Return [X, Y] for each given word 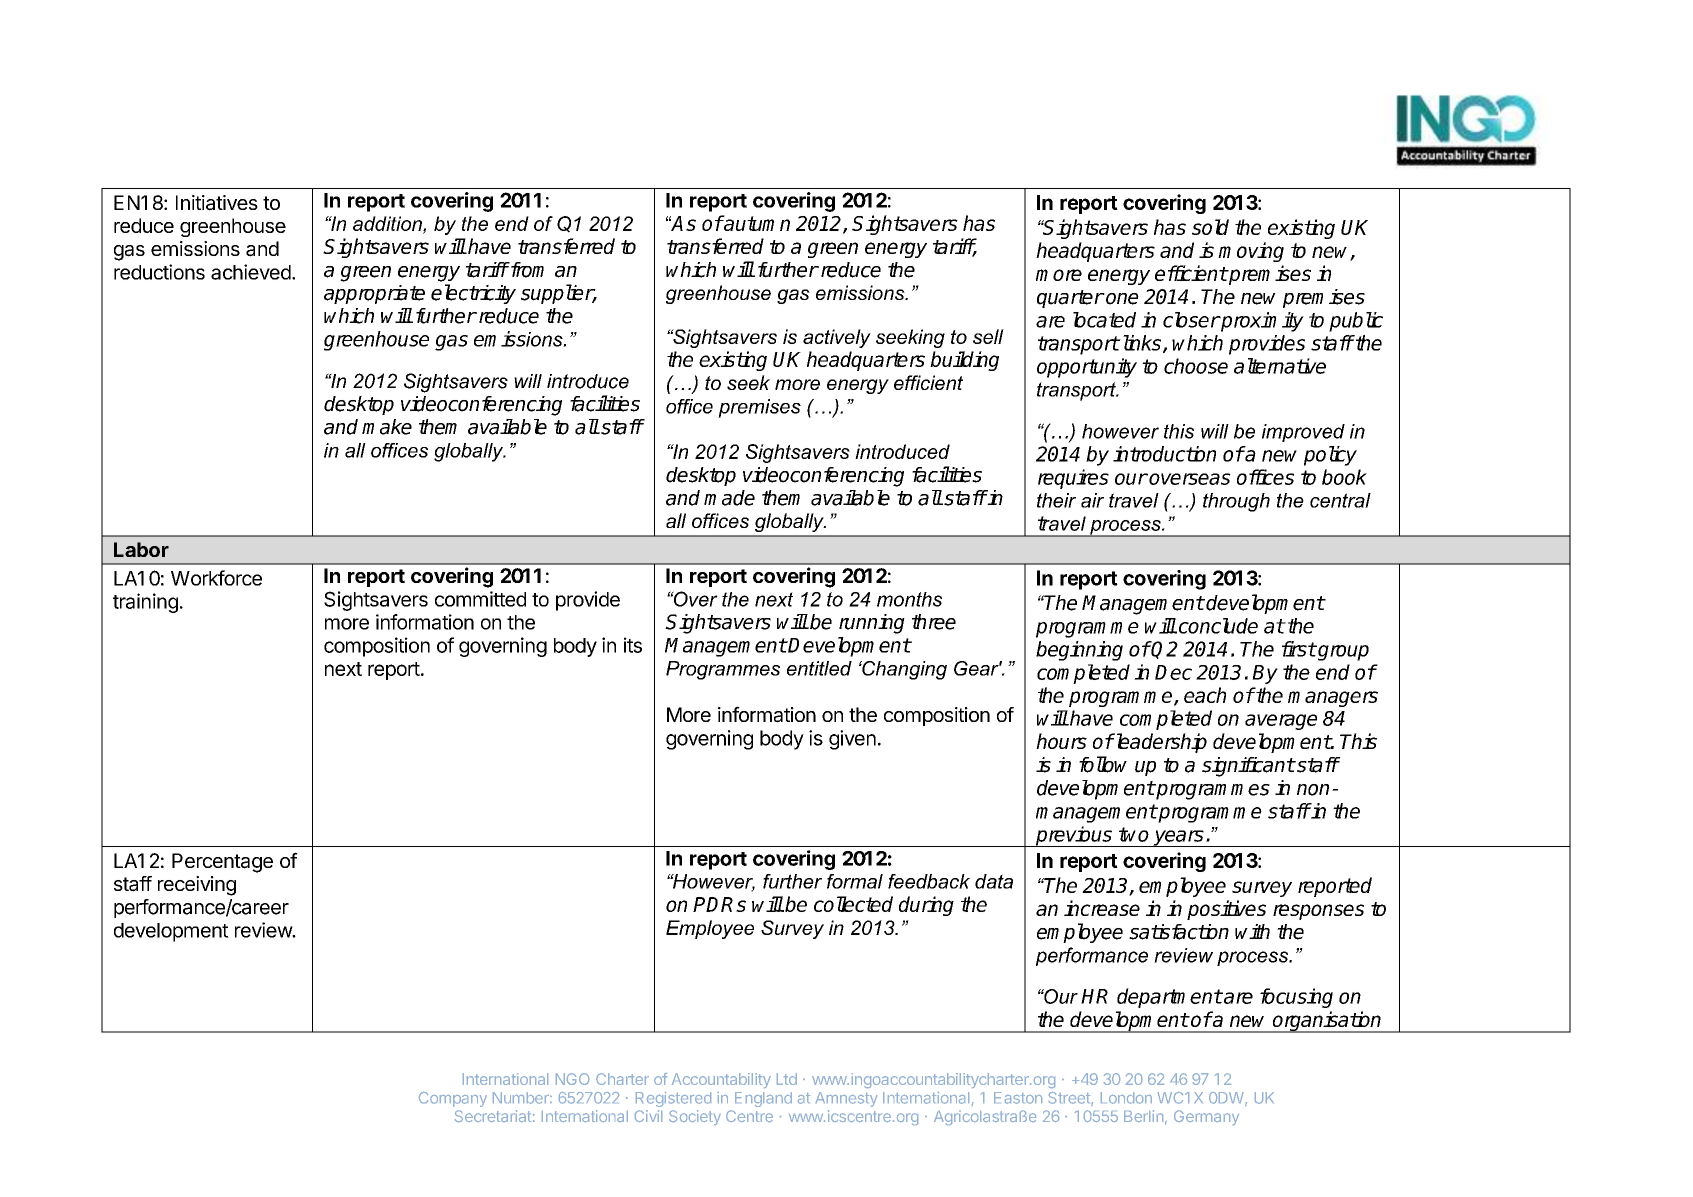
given [852, 740]
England [763, 1099]
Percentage [222, 863]
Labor [141, 549]
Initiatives [217, 203]
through [1236, 502]
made [729, 498]
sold [1210, 227]
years [1179, 838]
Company [453, 1099]
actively [837, 338]
